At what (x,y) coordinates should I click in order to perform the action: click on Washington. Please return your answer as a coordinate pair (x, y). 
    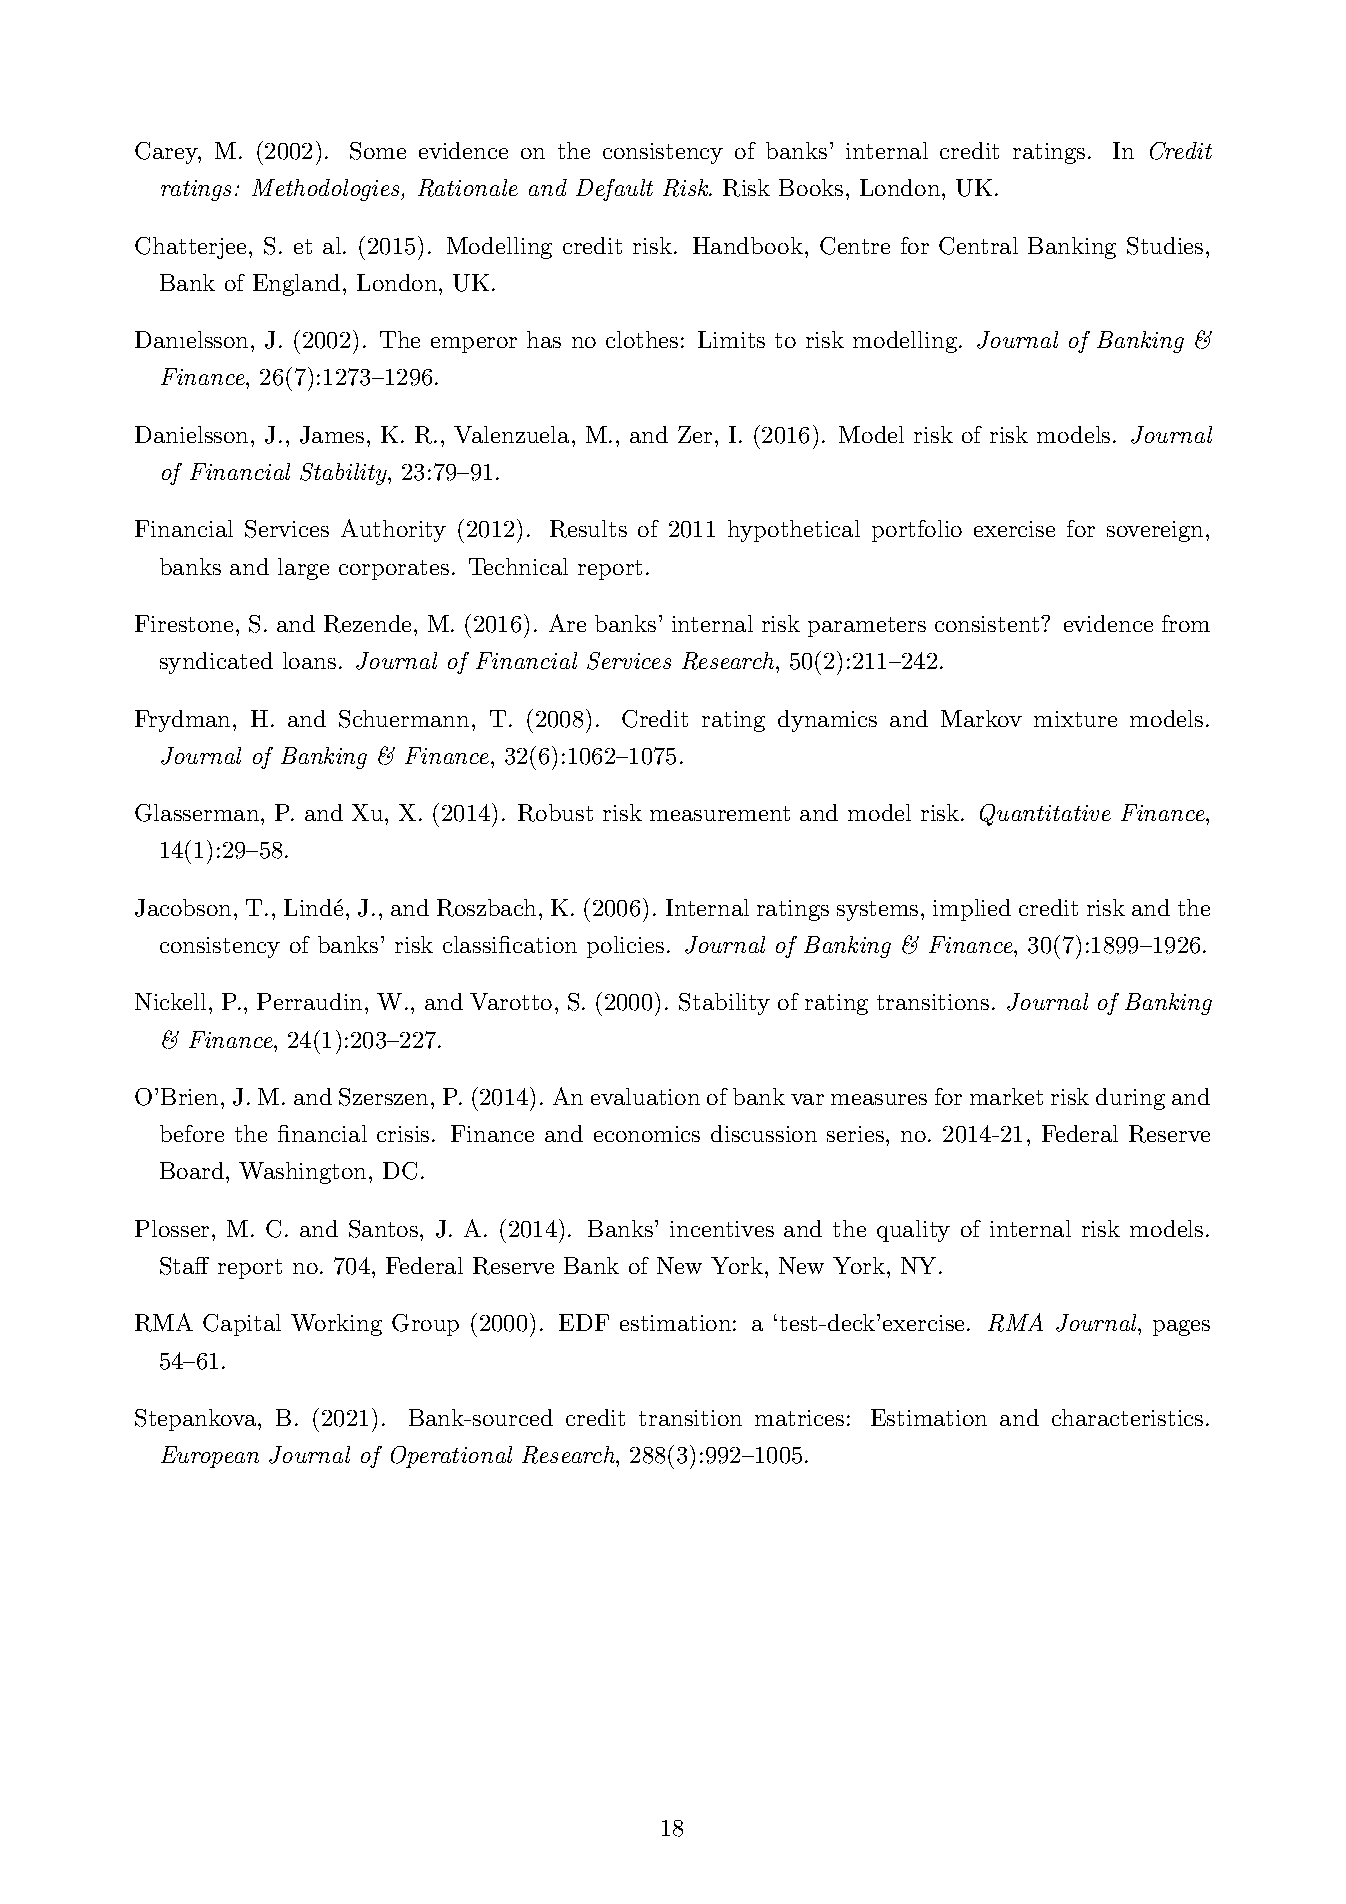
    Looking at the image, I should click on (302, 1173).
